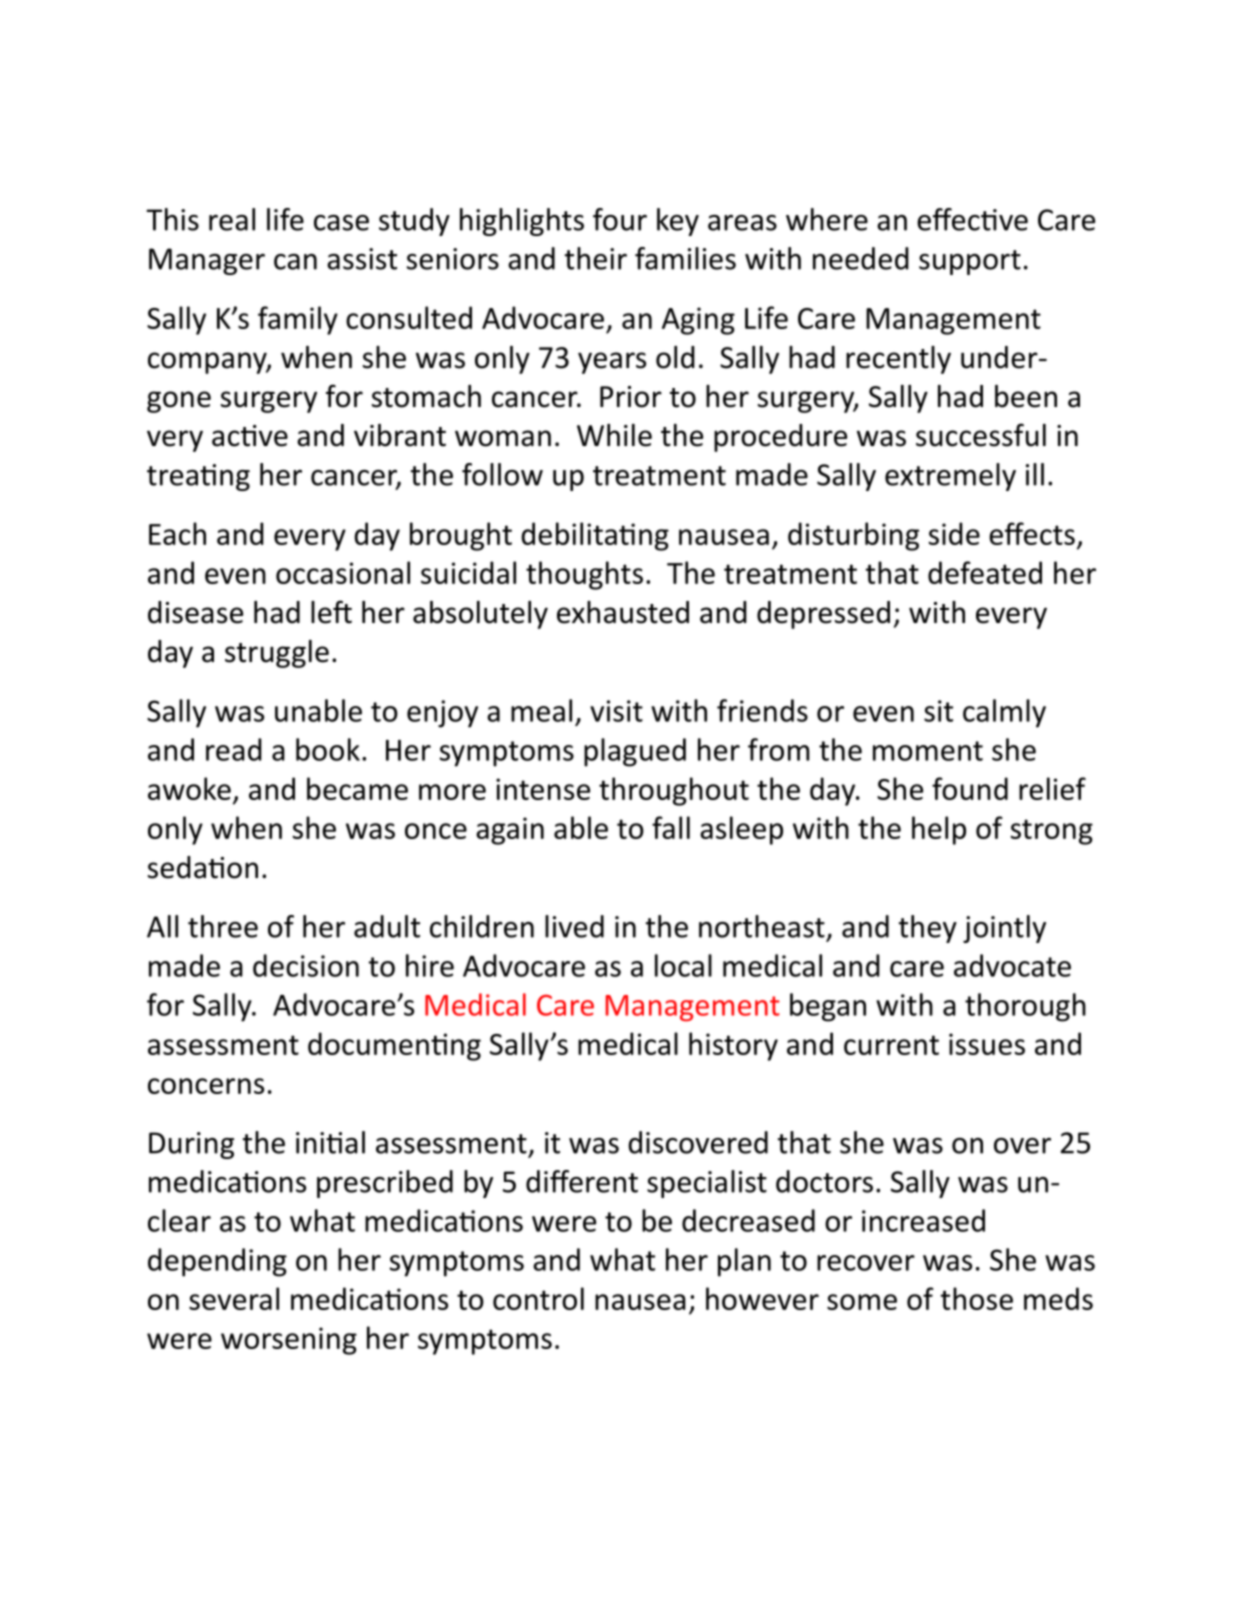 This screenshot has width=1246, height=1613. What do you see at coordinates (234, 1298) in the screenshot?
I see `several` at bounding box center [234, 1298].
